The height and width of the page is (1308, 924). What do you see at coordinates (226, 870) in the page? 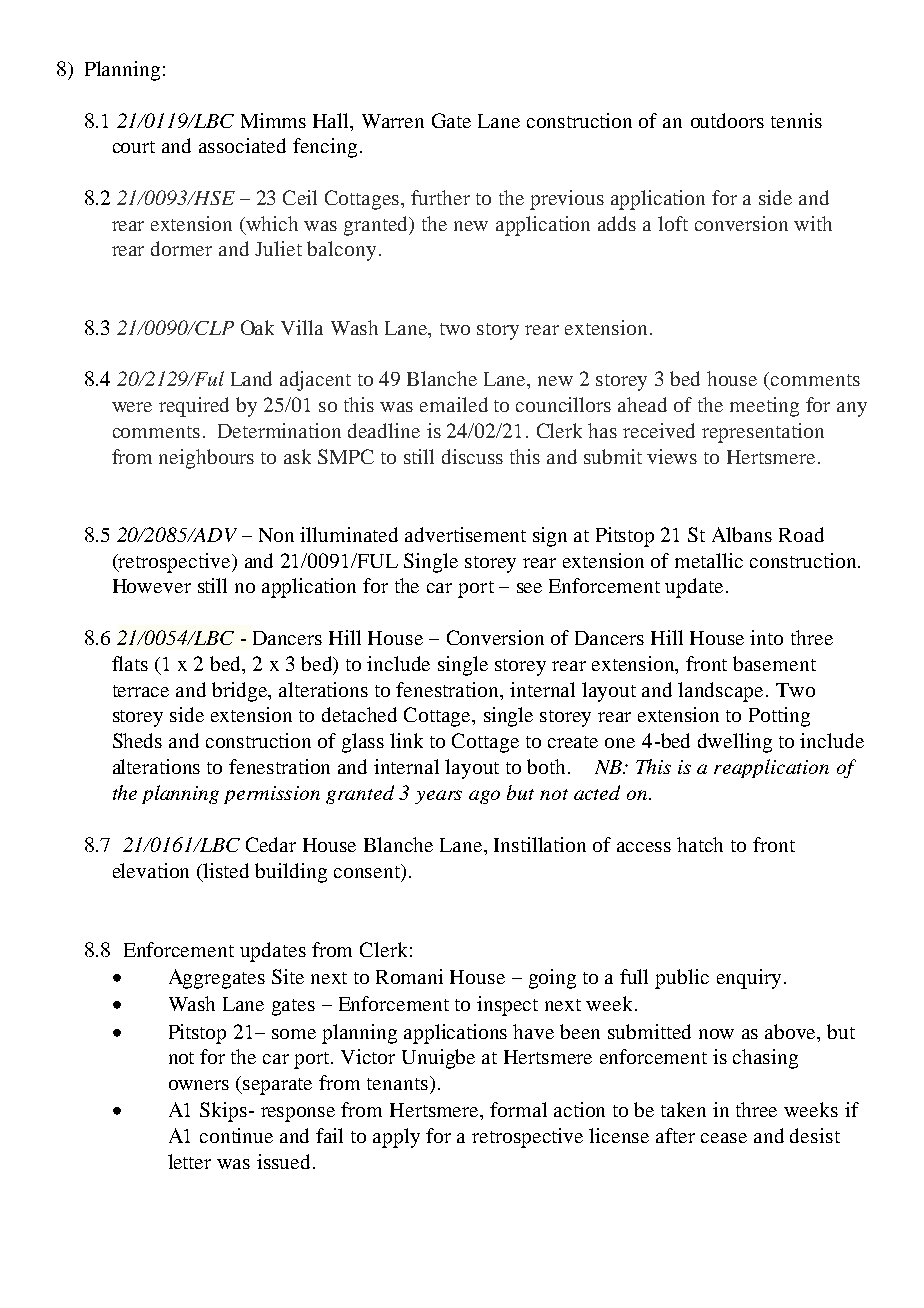
I see `listed` at bounding box center [226, 870].
